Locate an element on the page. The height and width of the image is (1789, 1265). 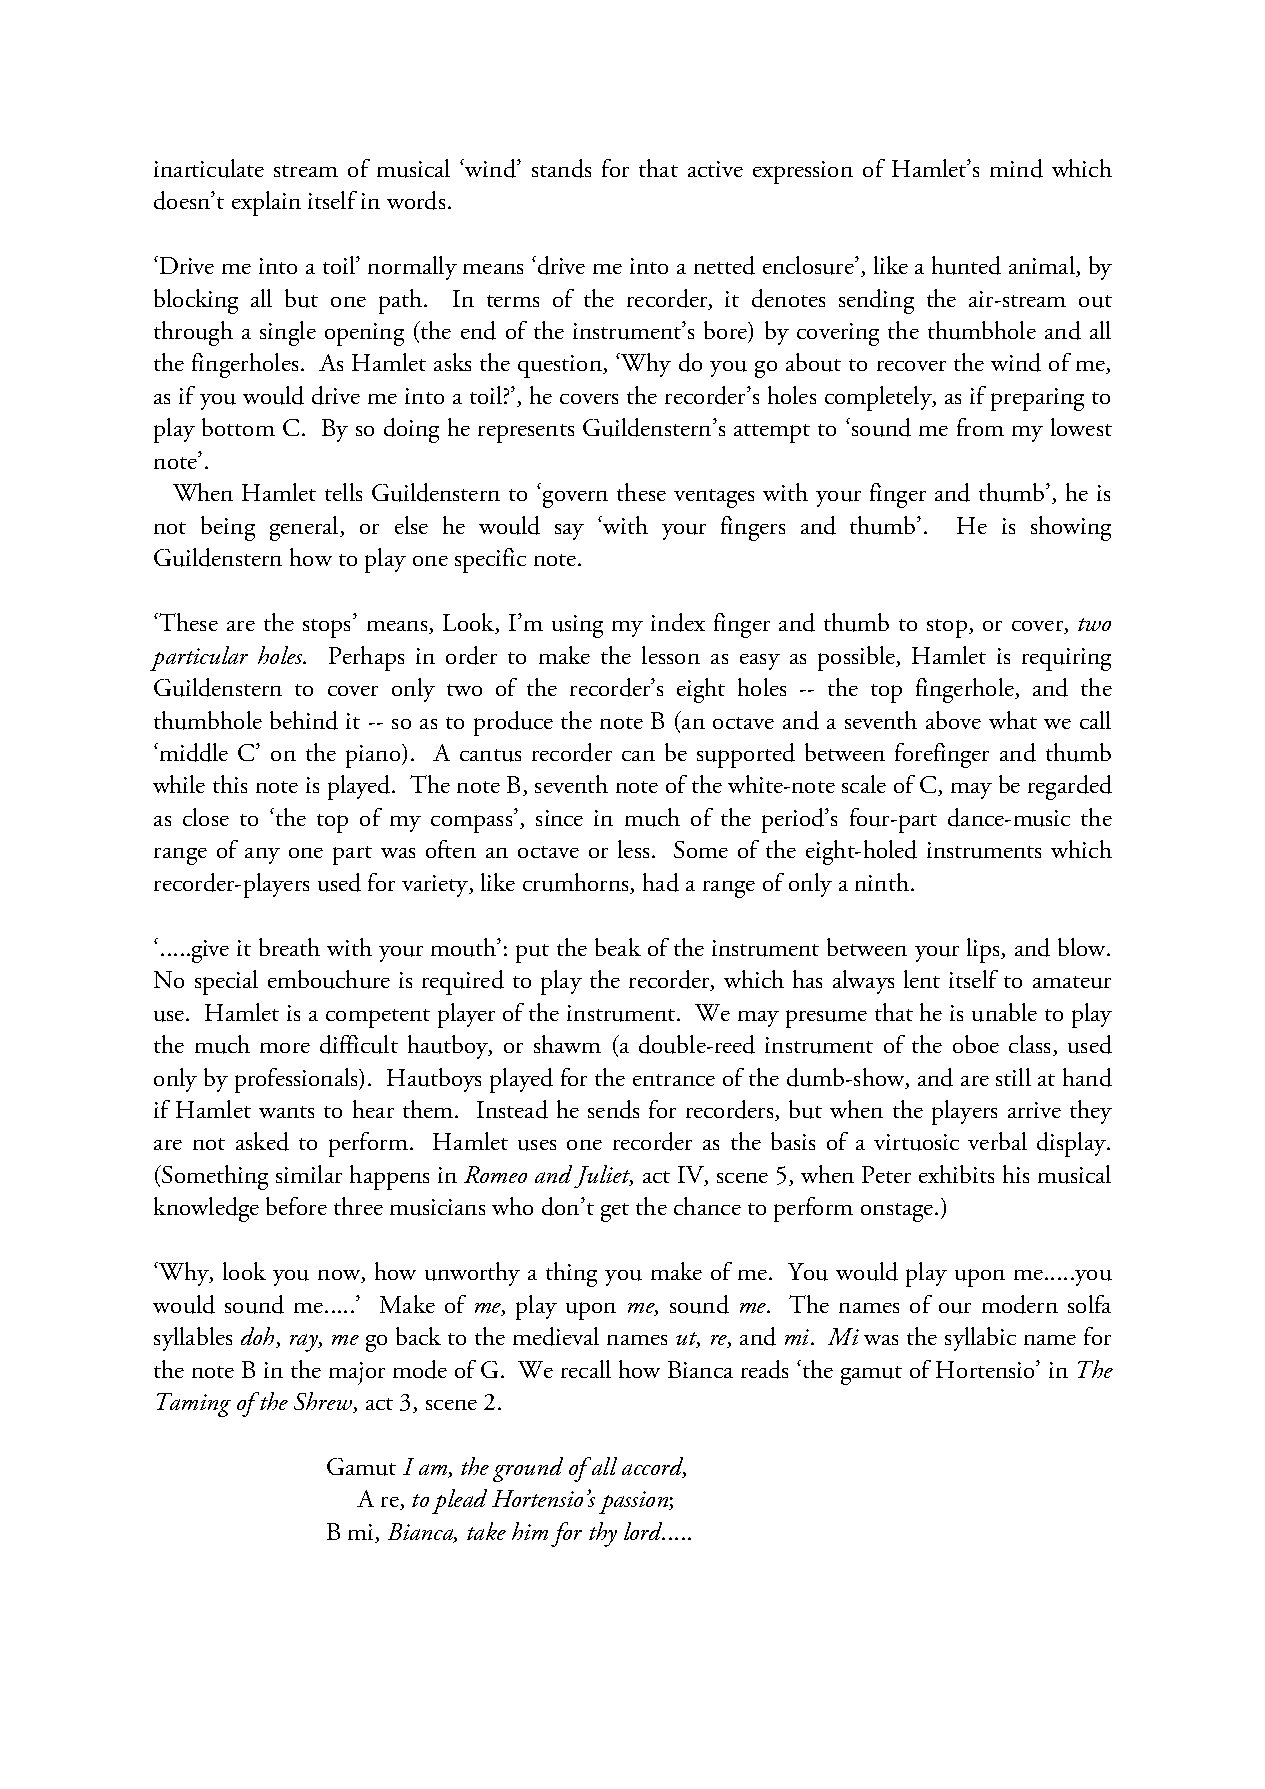
mind is located at coordinates (1016, 168).
